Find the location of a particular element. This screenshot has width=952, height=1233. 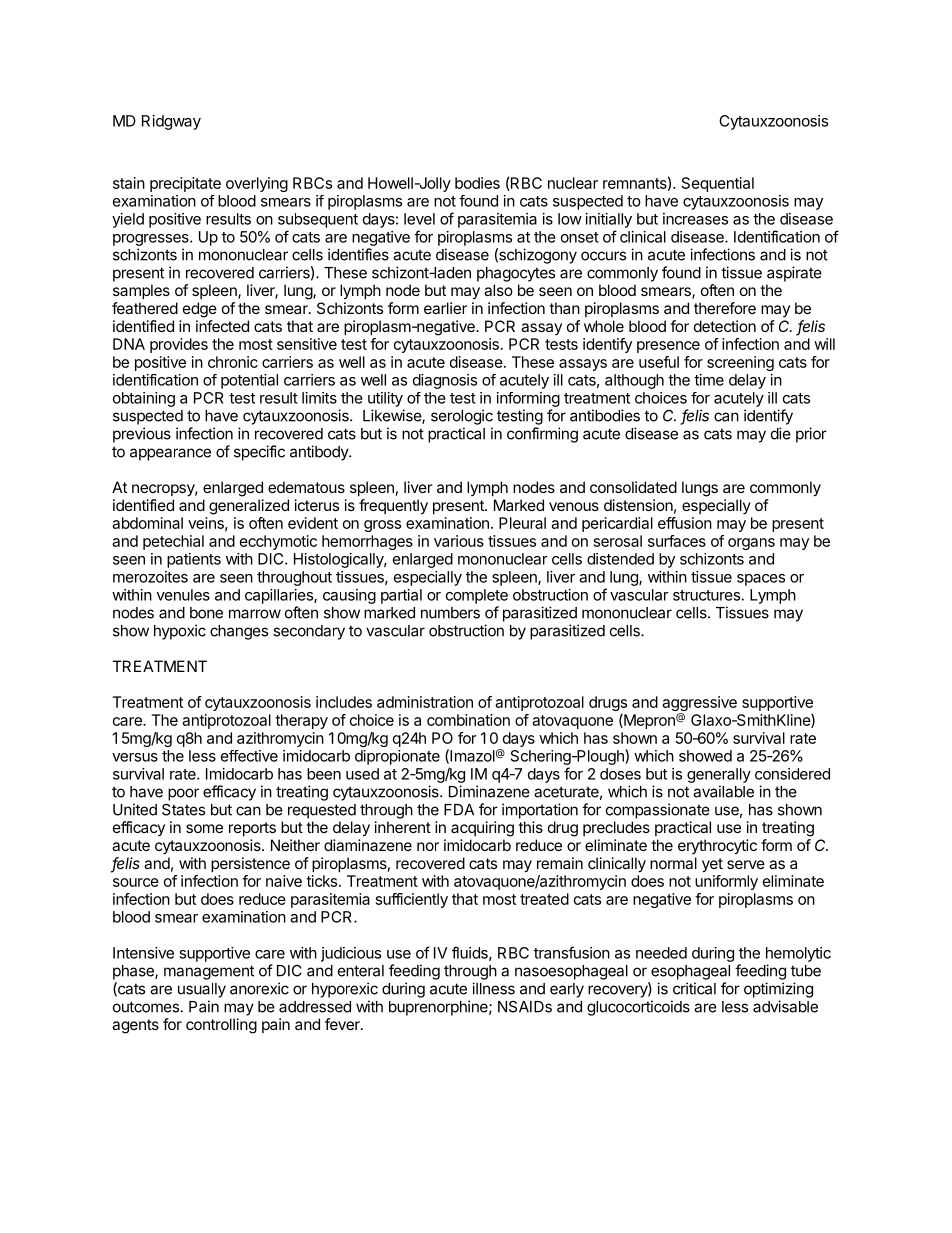

diagnosis is located at coordinates (445, 381).
